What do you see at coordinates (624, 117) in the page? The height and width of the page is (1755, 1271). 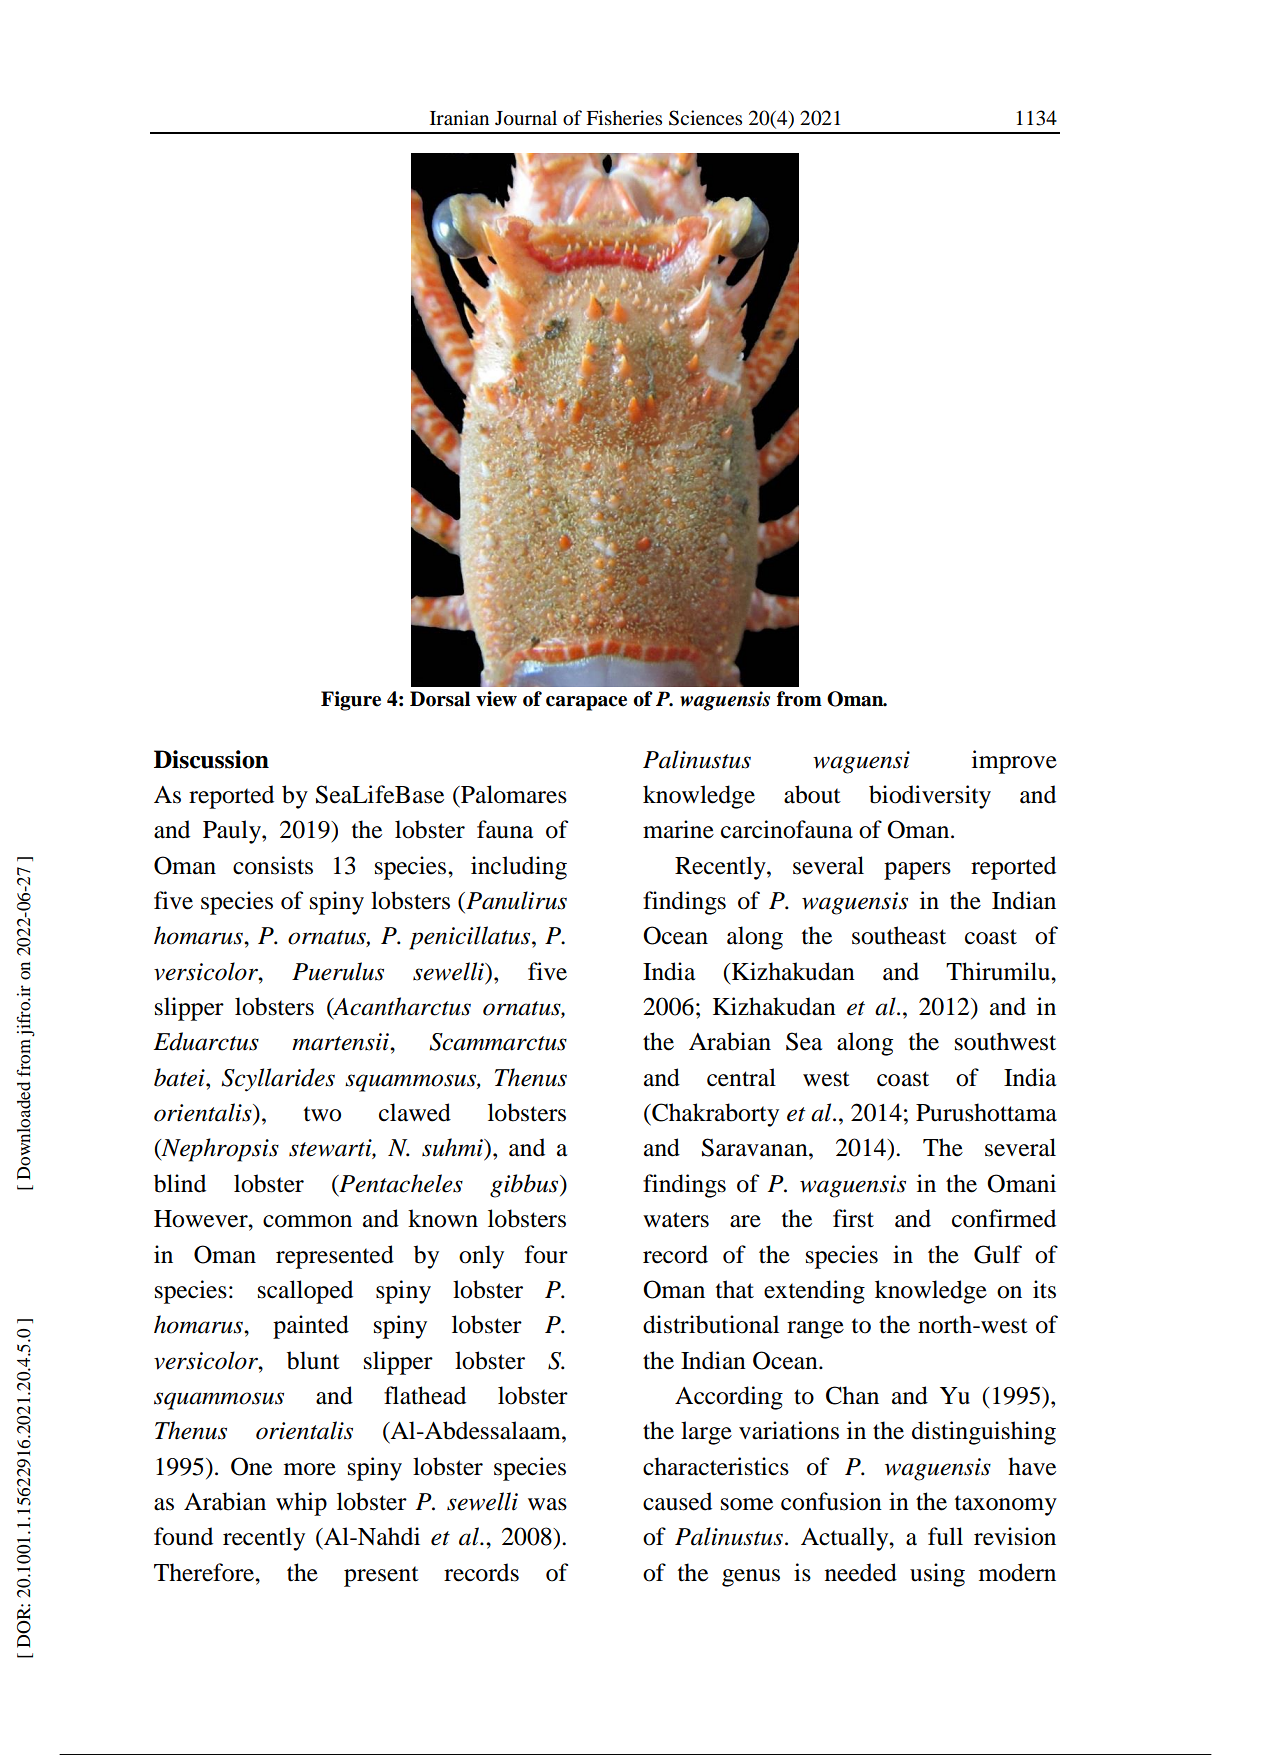 I see `Fisheries` at bounding box center [624, 117].
